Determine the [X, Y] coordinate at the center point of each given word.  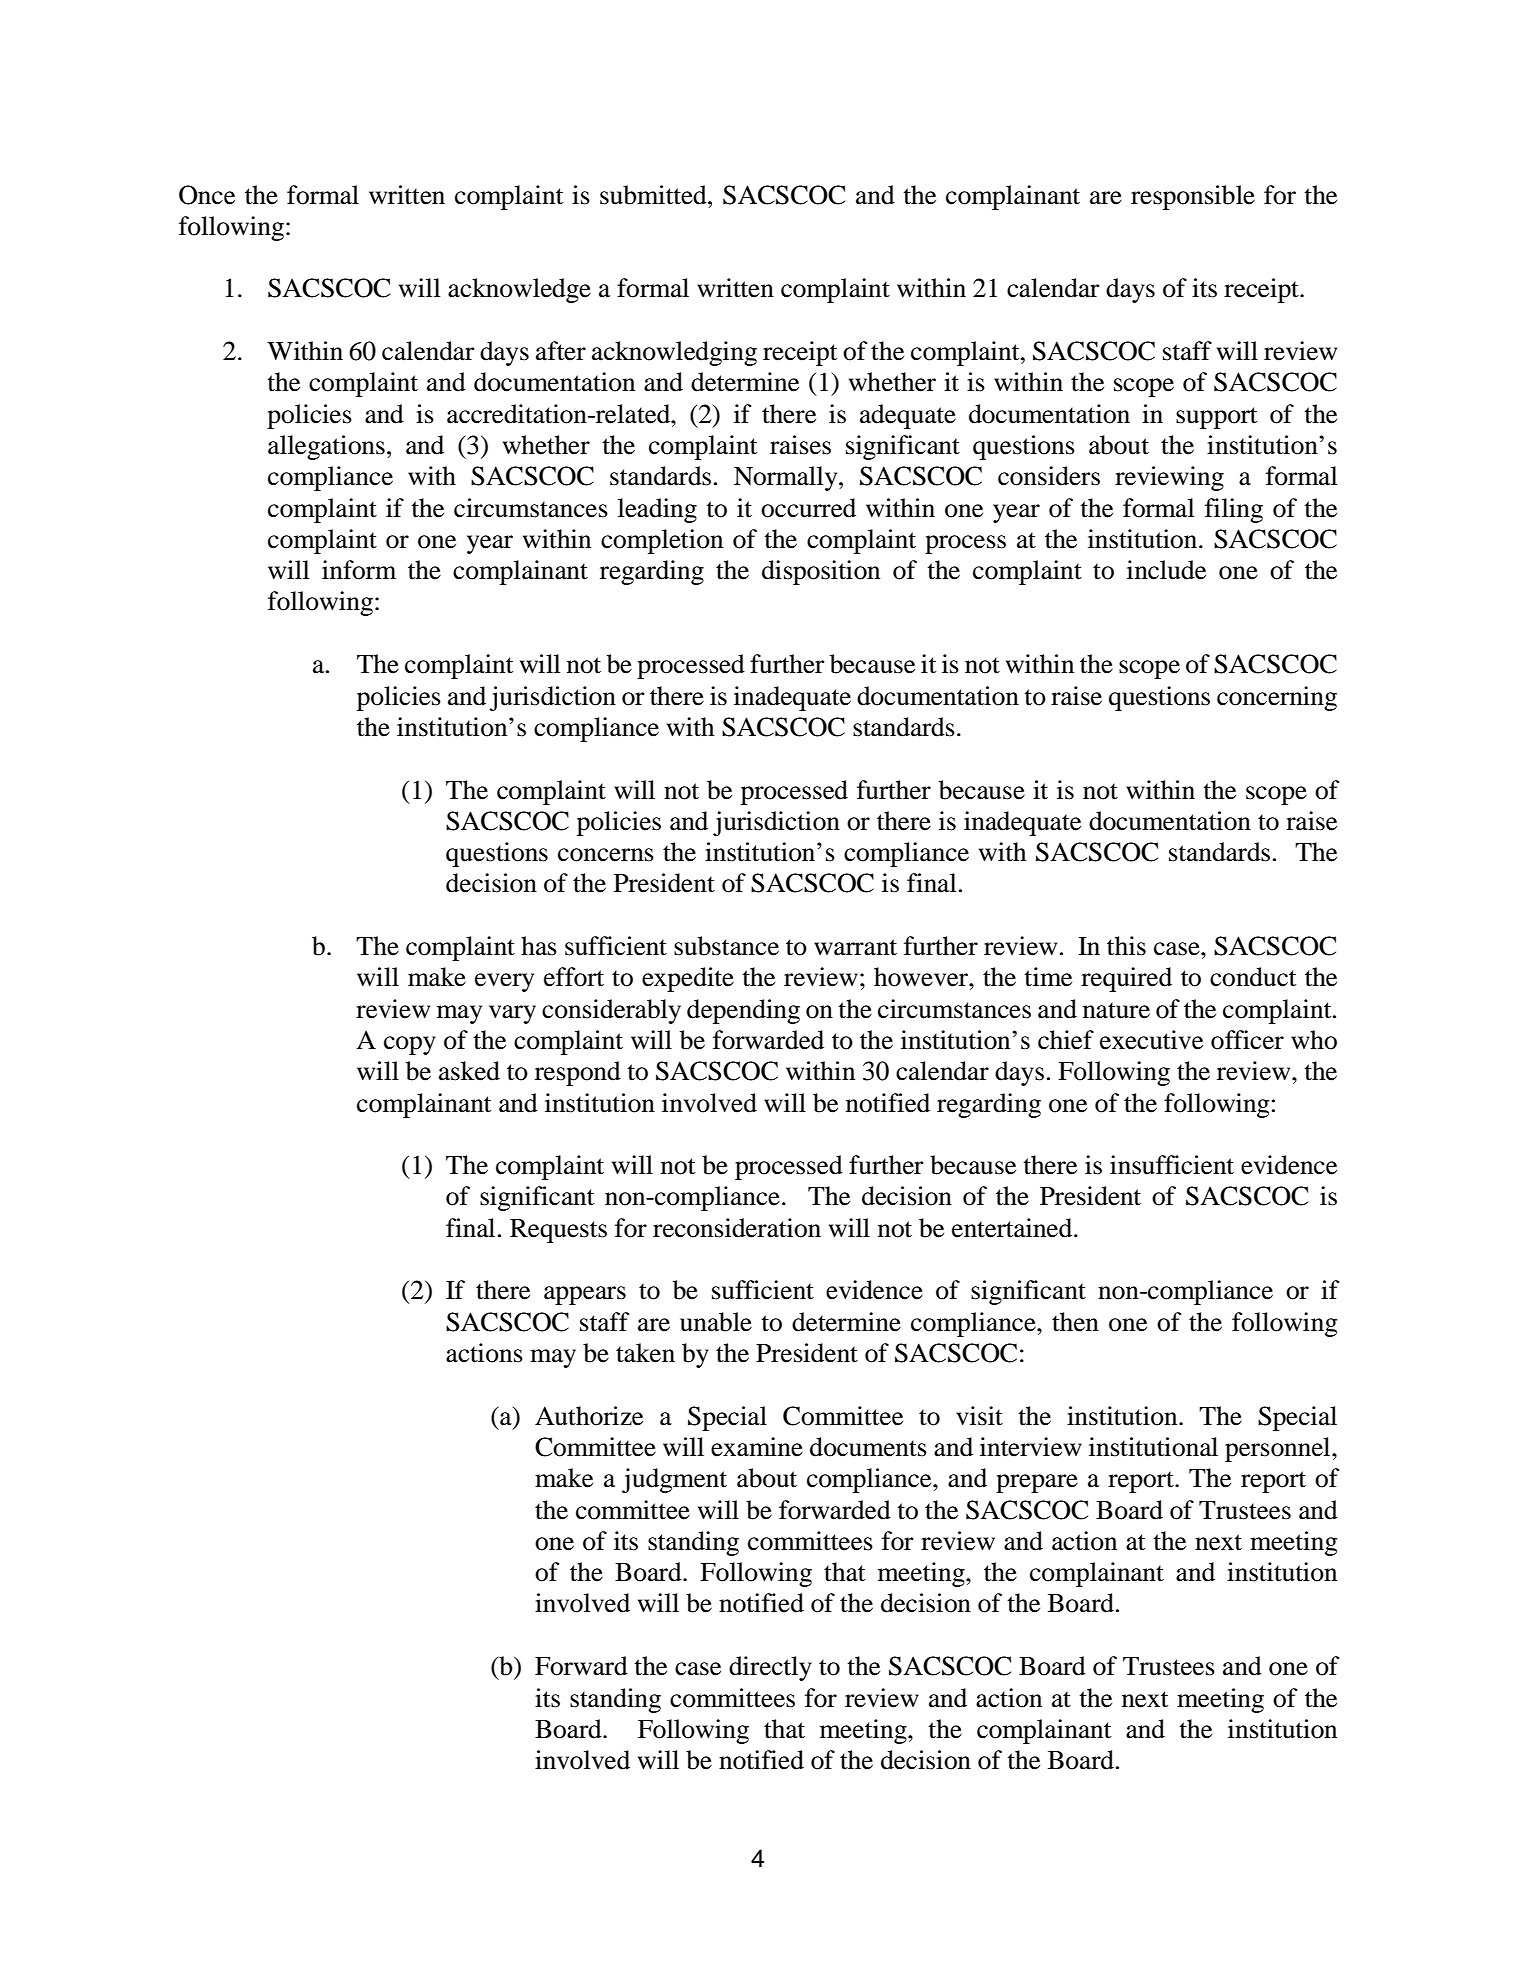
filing [1234, 510]
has [539, 946]
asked [469, 1071]
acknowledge [519, 290]
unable [716, 1322]
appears [585, 1295]
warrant [855, 947]
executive [1151, 1040]
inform [359, 570]
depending [743, 1011]
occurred [808, 508]
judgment [674, 1480]
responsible [1193, 197]
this [1126, 946]
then [1075, 1322]
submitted [654, 195]
